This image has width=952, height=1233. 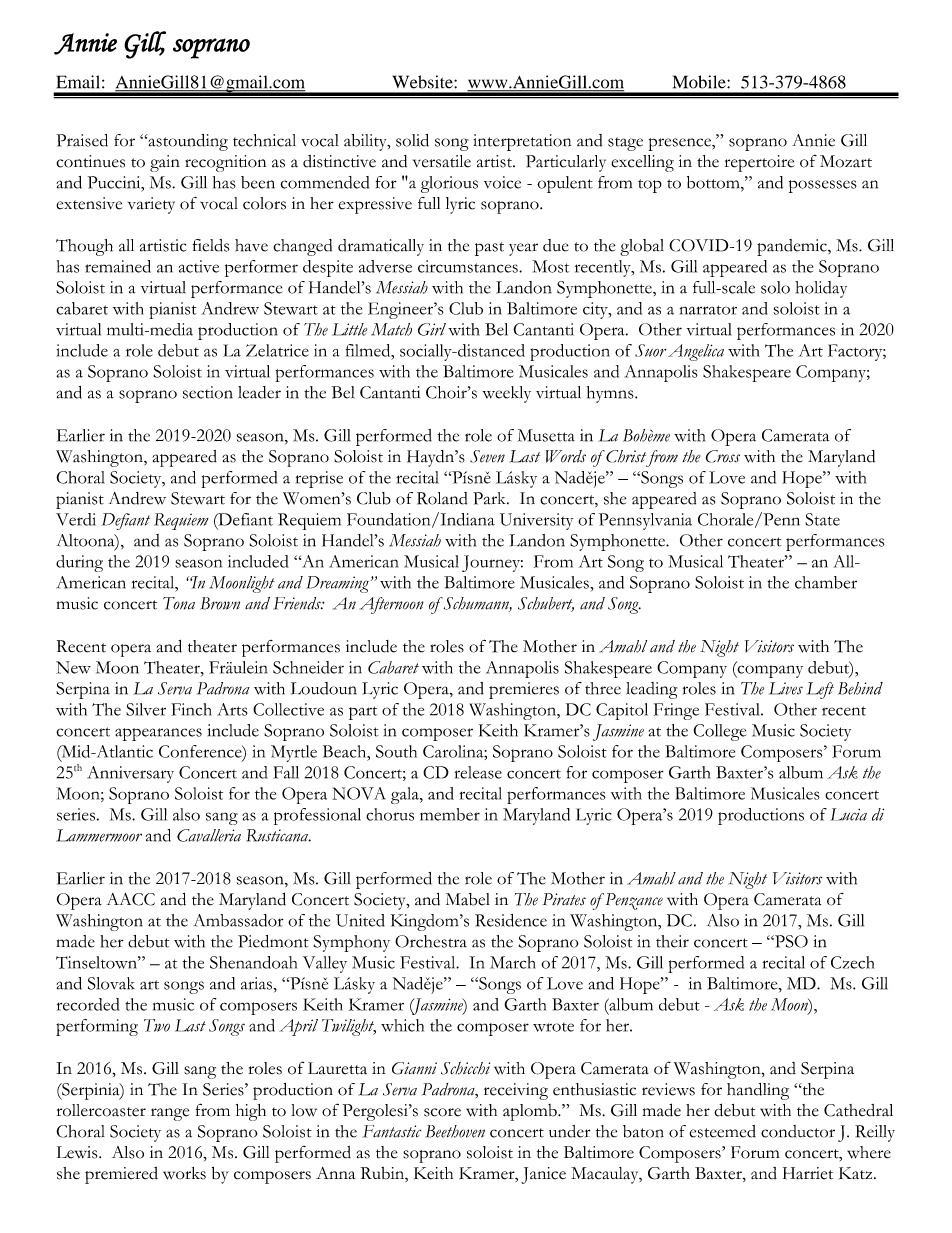 I want to click on repertoire, so click(x=759, y=163).
